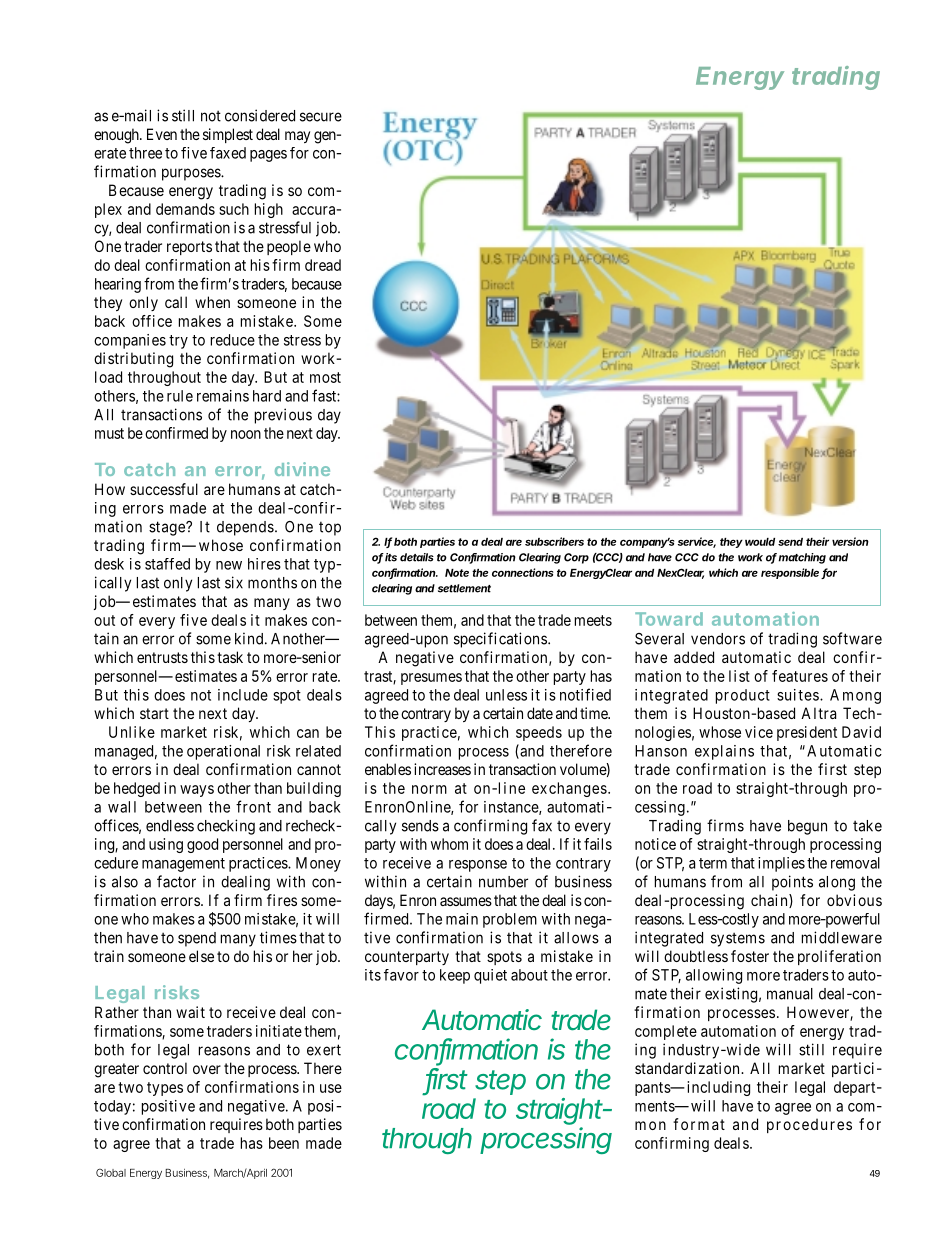 The height and width of the page is (1233, 952). I want to click on faxed, so click(228, 153).
